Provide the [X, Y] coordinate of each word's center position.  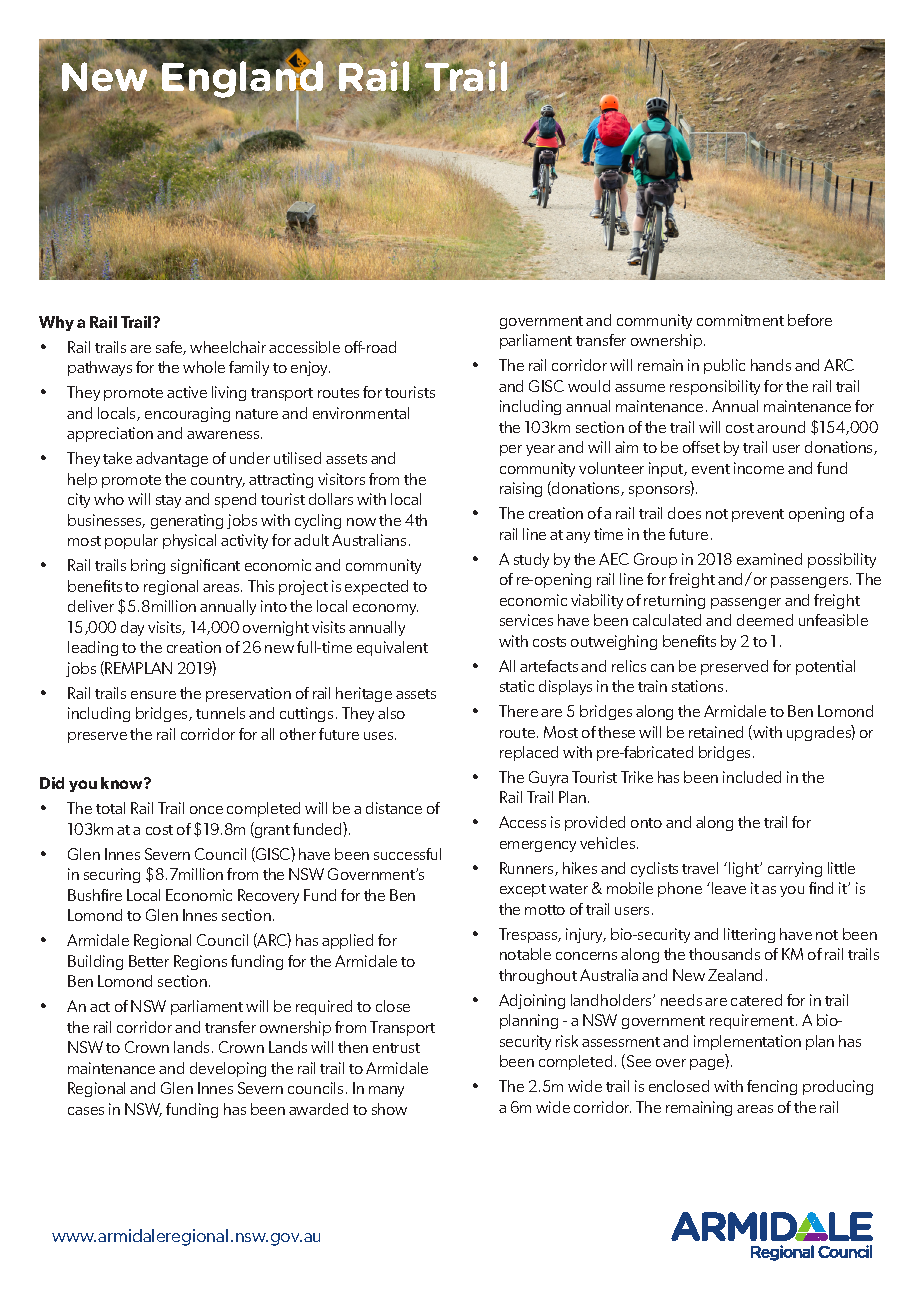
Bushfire [95, 895]
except [523, 890]
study [531, 560]
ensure [153, 695]
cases [86, 1111]
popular [131, 541]
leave [729, 888]
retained [716, 732]
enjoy [310, 368]
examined [769, 559]
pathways [100, 368]
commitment [740, 320]
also [391, 713]
